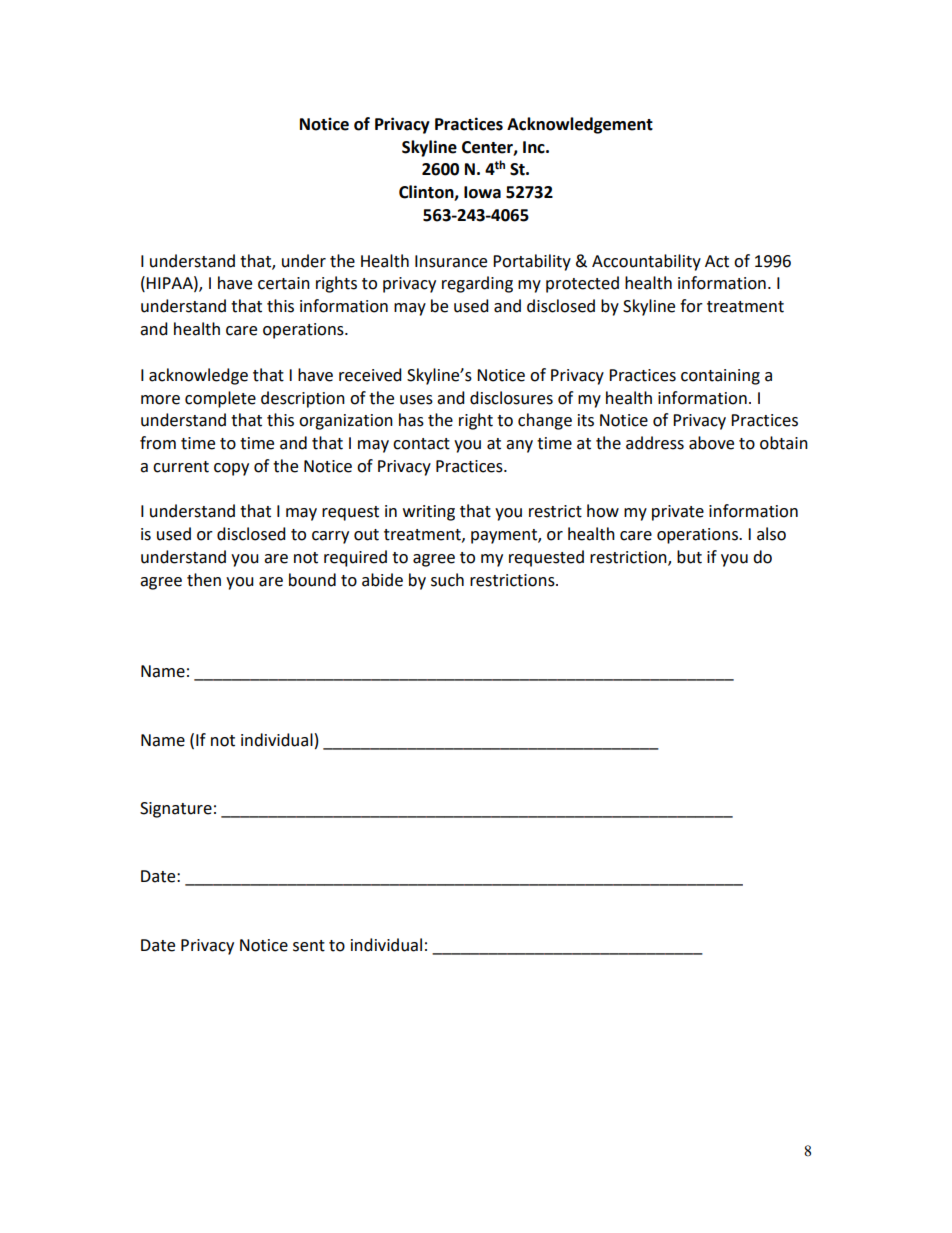 The height and width of the screenshot is (1233, 952). What do you see at coordinates (689, 557) in the screenshot?
I see `but` at bounding box center [689, 557].
